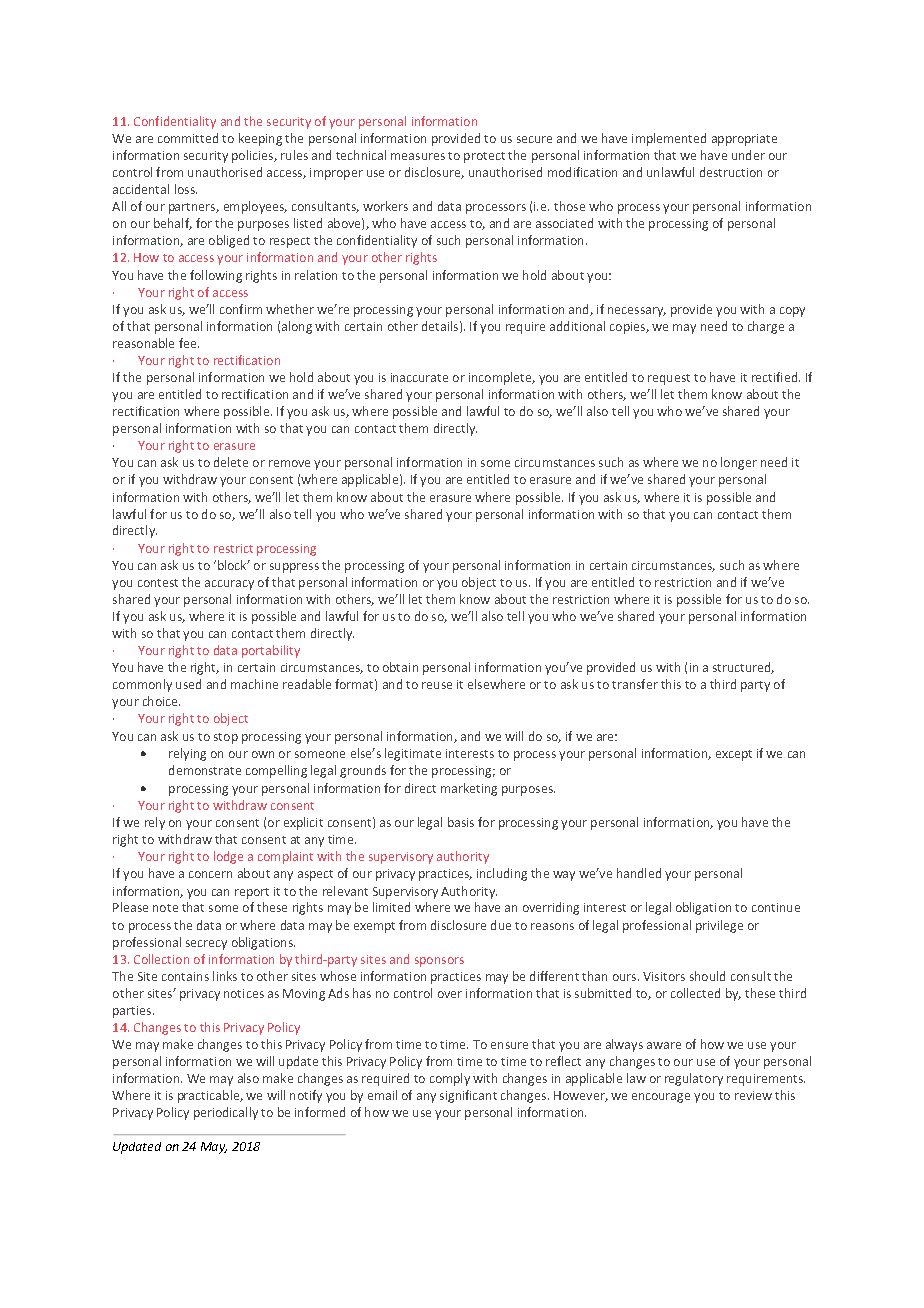 The height and width of the image is (1308, 924). I want to click on obtain, so click(400, 667).
